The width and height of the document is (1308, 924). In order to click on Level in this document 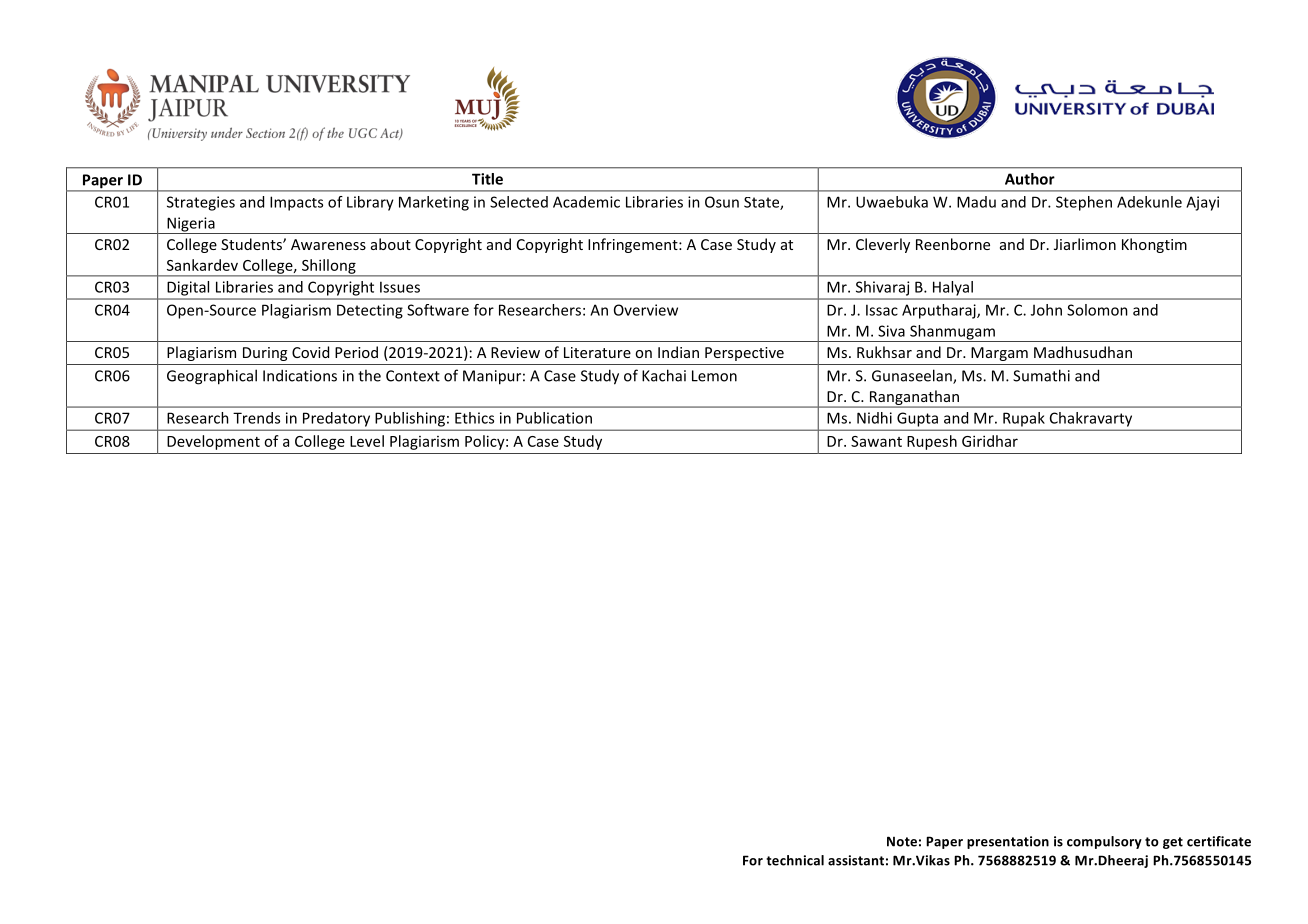, I will do `click(367, 441)`.
